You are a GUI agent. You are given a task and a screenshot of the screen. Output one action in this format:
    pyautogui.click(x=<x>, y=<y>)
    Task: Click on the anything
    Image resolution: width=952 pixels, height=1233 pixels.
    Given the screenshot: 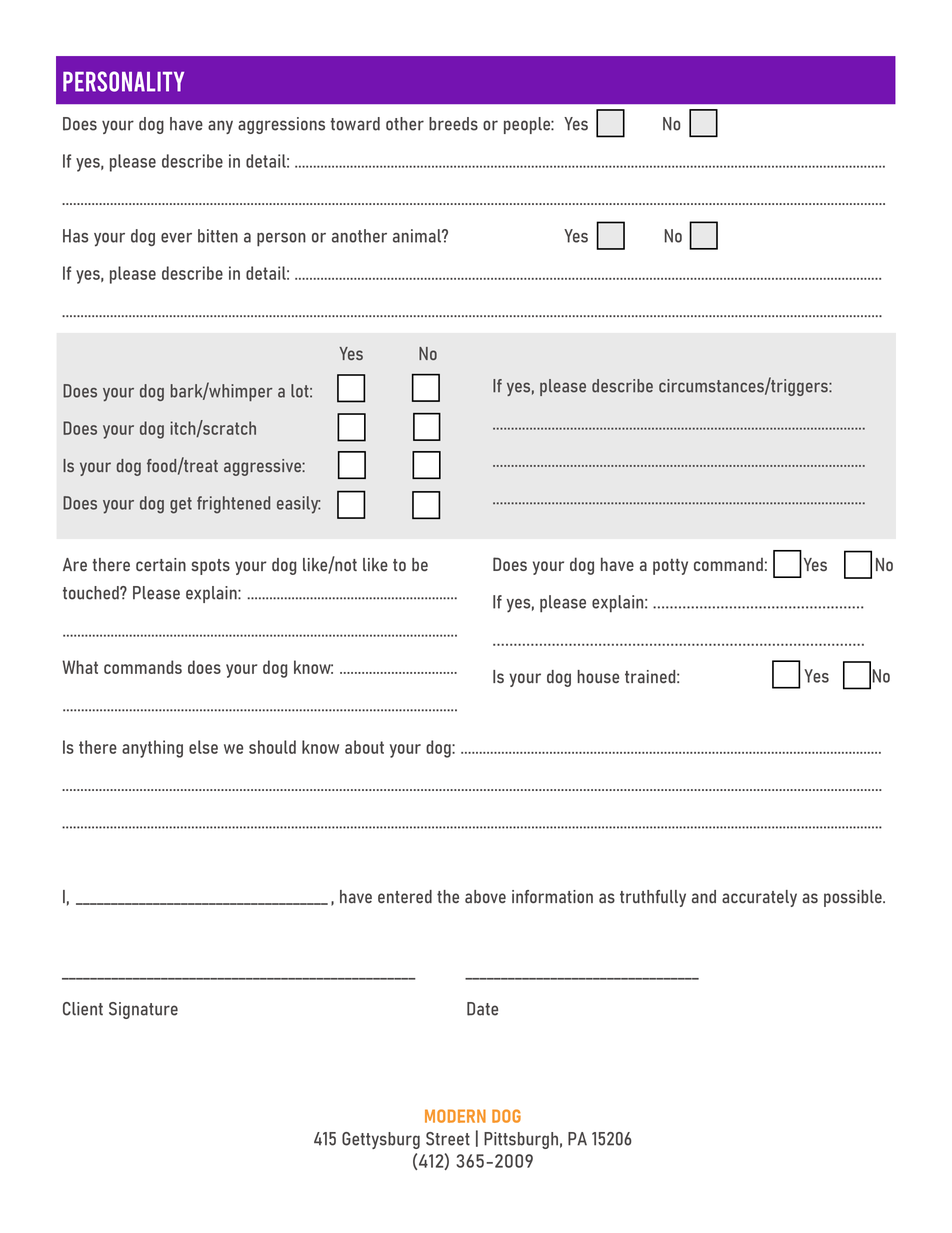 What is the action you would take?
    pyautogui.click(x=152, y=749)
